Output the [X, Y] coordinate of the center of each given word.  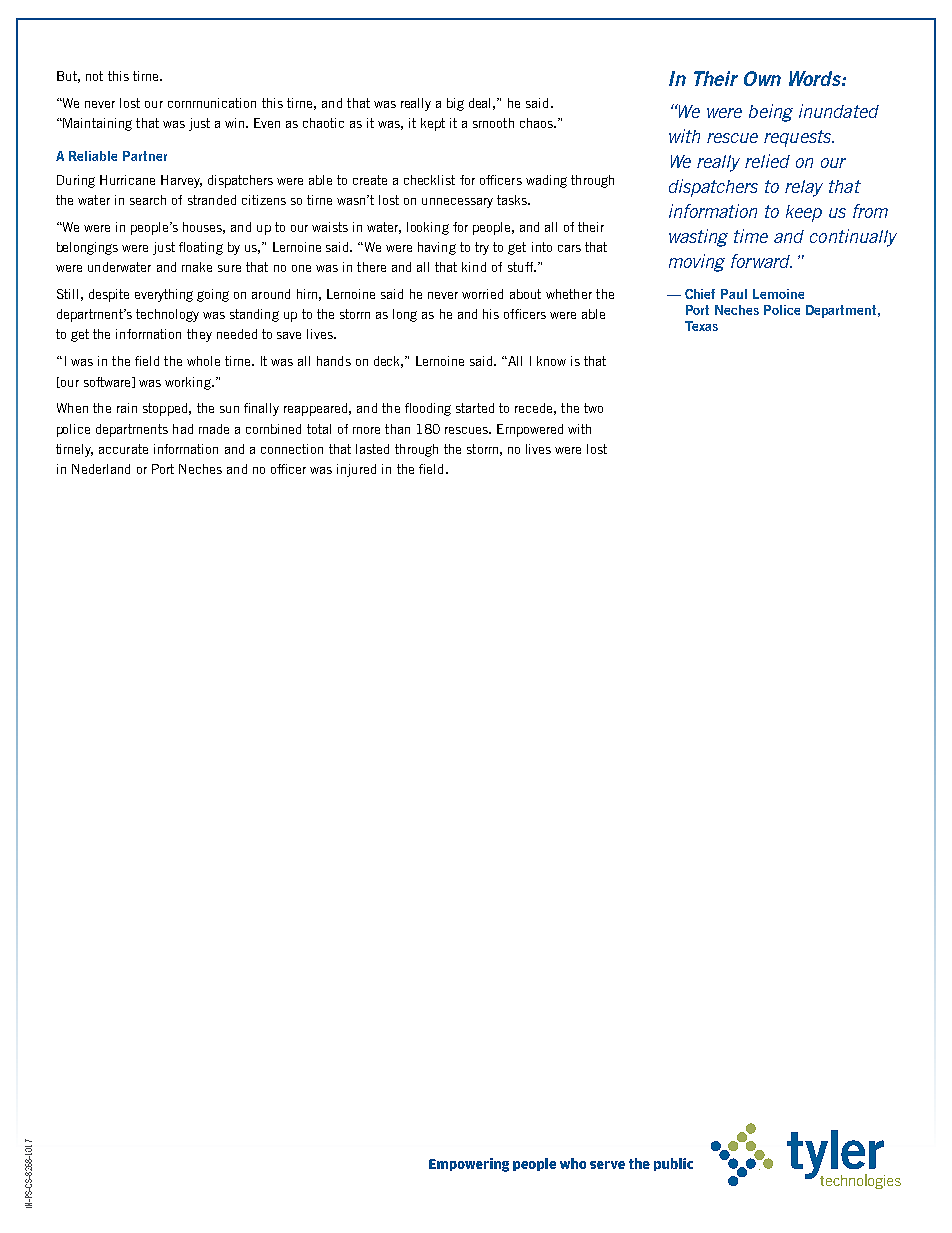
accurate [123, 449]
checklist [429, 180]
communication [212, 103]
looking [428, 228]
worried [482, 294]
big [455, 104]
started [475, 408]
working [189, 383]
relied [767, 161]
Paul [734, 294]
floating [201, 248]
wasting [698, 238]
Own [762, 78]
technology [167, 315]
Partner [145, 156]
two [593, 408]
